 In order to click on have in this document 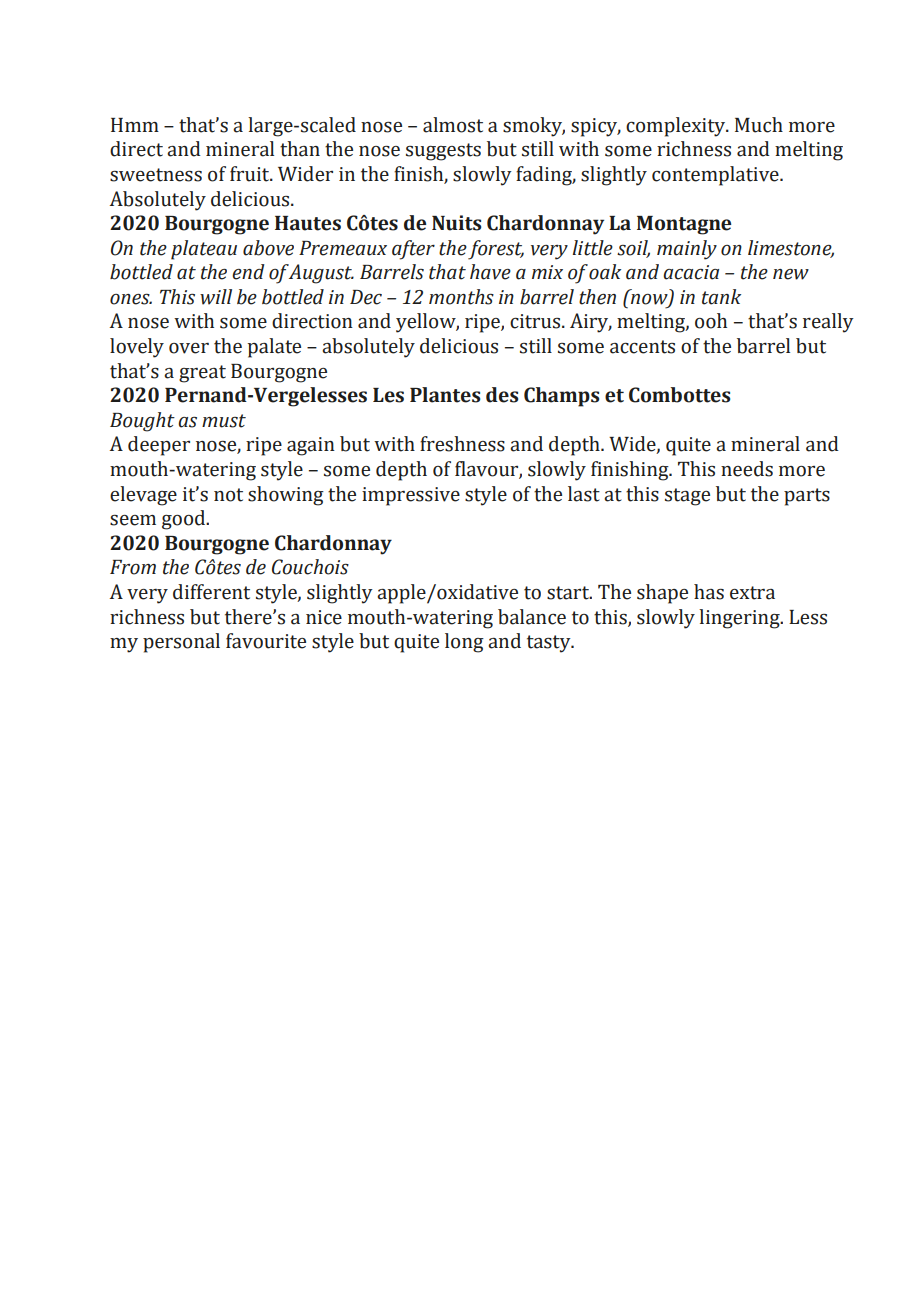, I will do `click(490, 272)`.
